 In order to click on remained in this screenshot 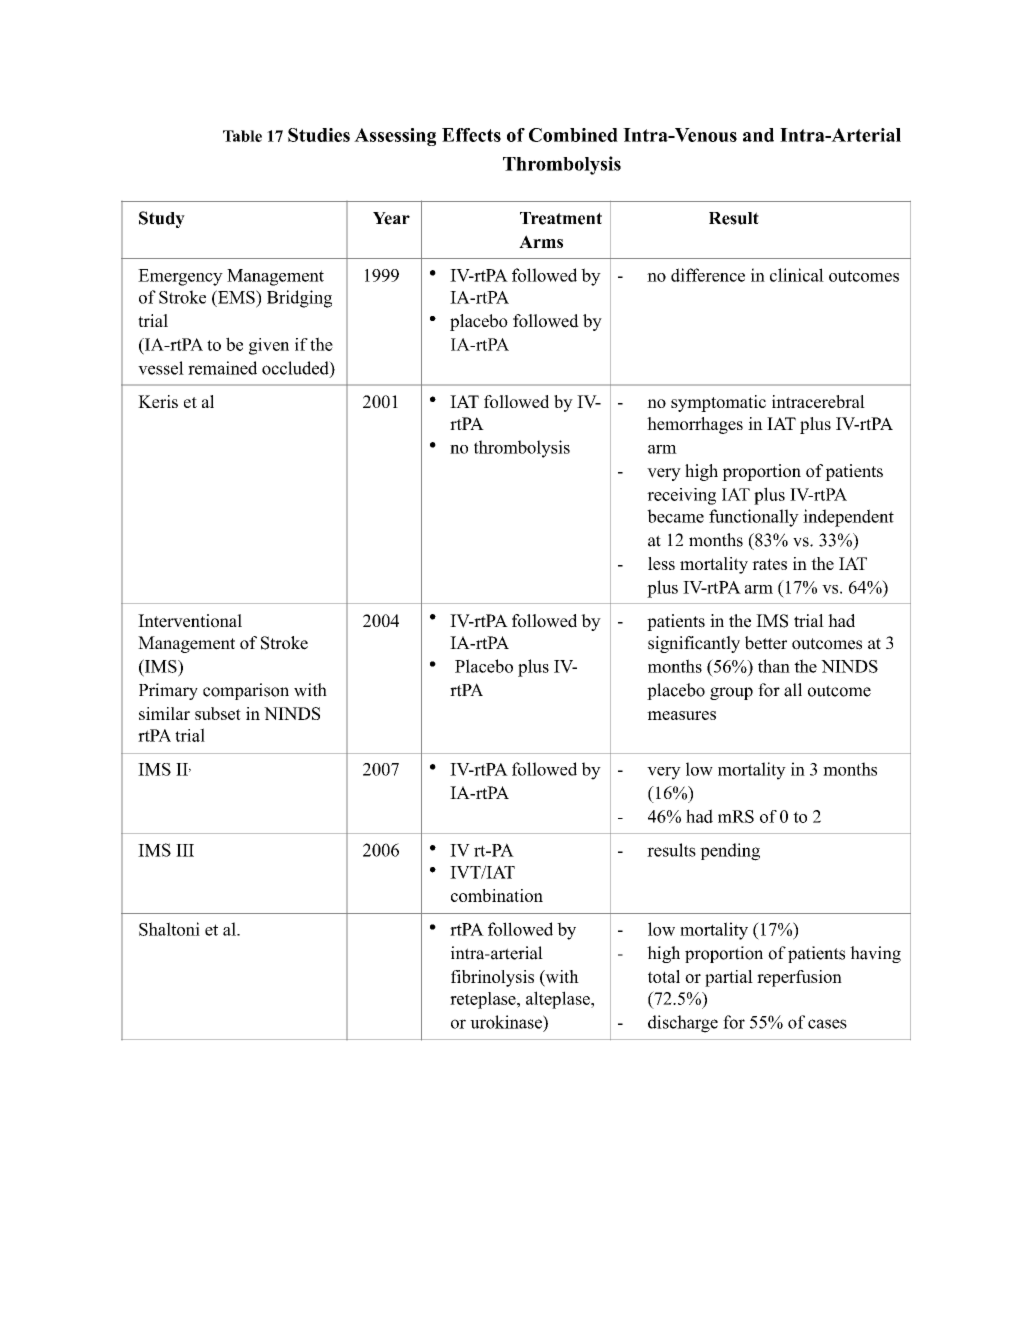, I will do `click(222, 368)`.
